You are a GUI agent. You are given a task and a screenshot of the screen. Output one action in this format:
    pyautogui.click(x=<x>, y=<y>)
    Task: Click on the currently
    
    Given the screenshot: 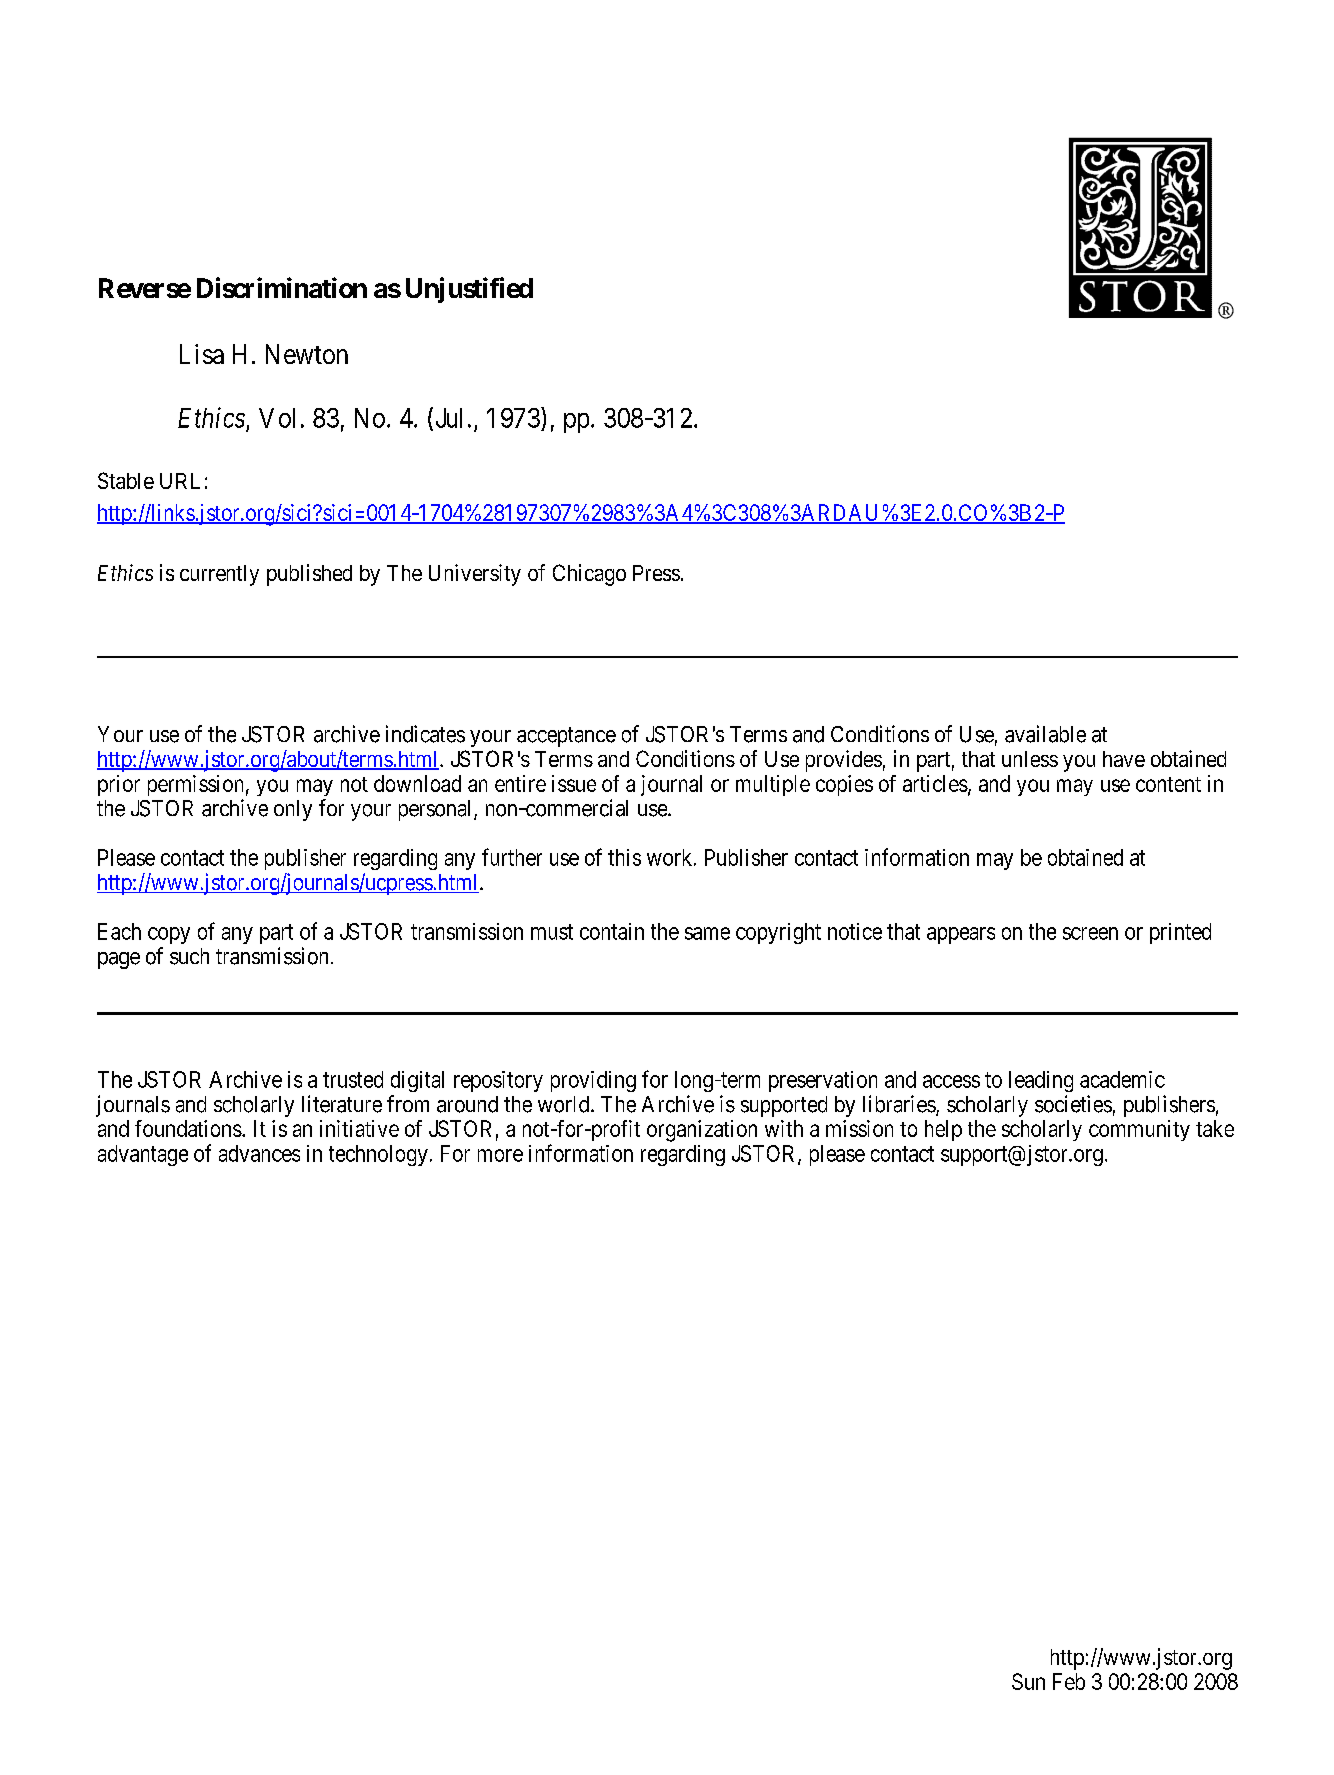 What is the action you would take?
    pyautogui.click(x=219, y=575)
